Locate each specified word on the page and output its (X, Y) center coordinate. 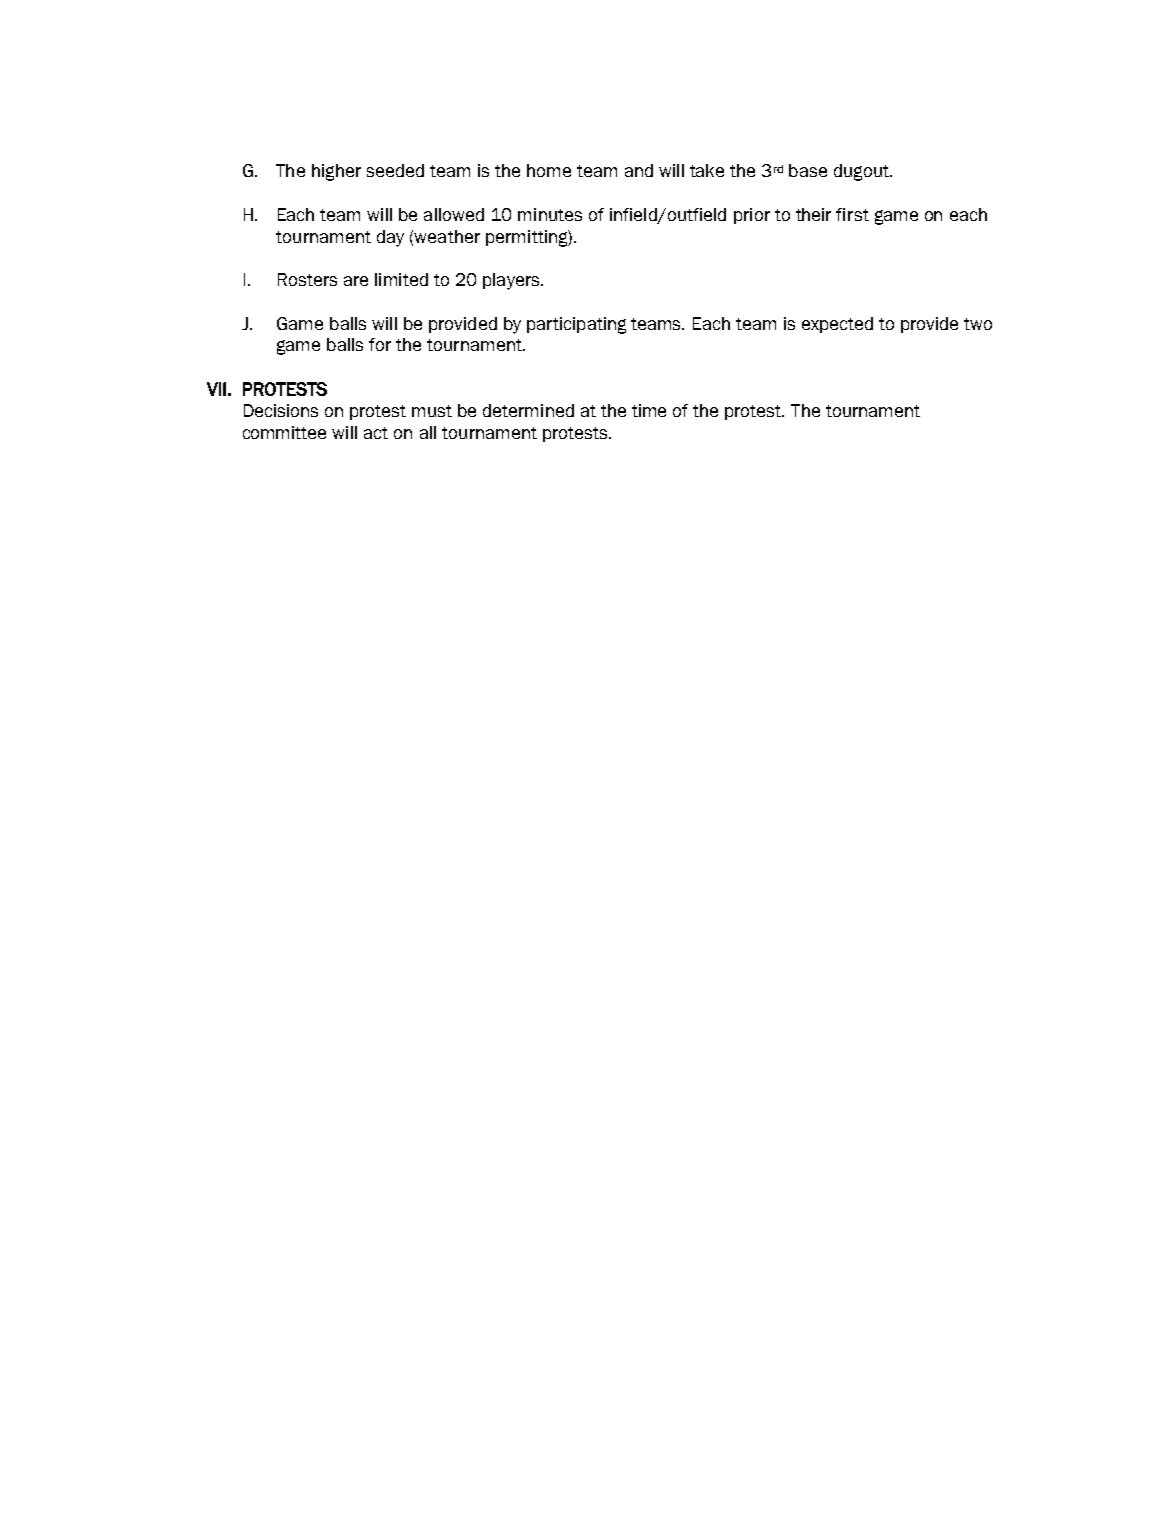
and (639, 170)
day (390, 238)
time (649, 410)
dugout (862, 172)
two (978, 324)
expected (837, 325)
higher (336, 172)
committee (284, 432)
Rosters (307, 279)
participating (576, 325)
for (380, 344)
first (852, 214)
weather (447, 236)
